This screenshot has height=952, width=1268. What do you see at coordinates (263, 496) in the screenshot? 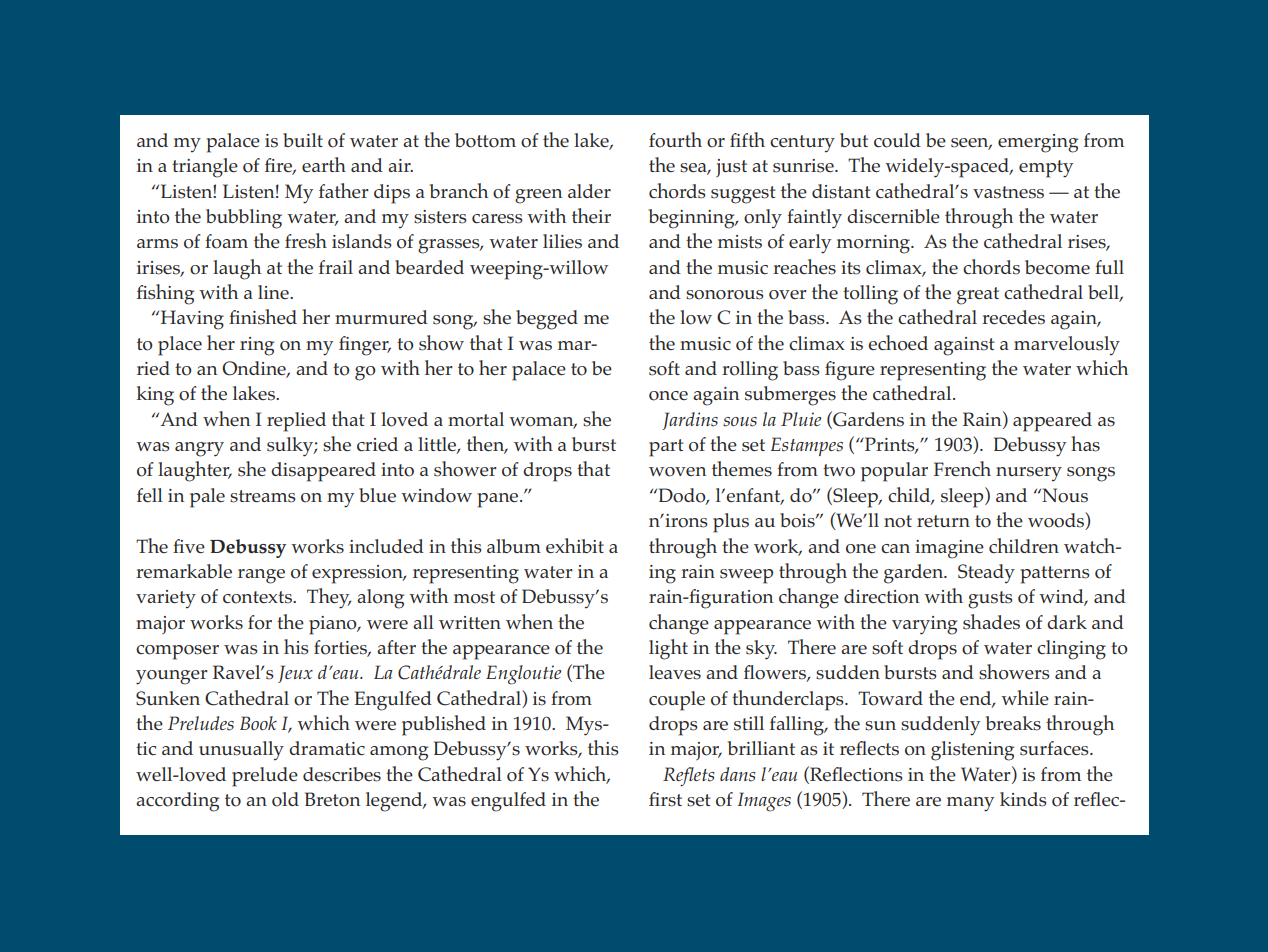
I see `streams` at bounding box center [263, 496].
